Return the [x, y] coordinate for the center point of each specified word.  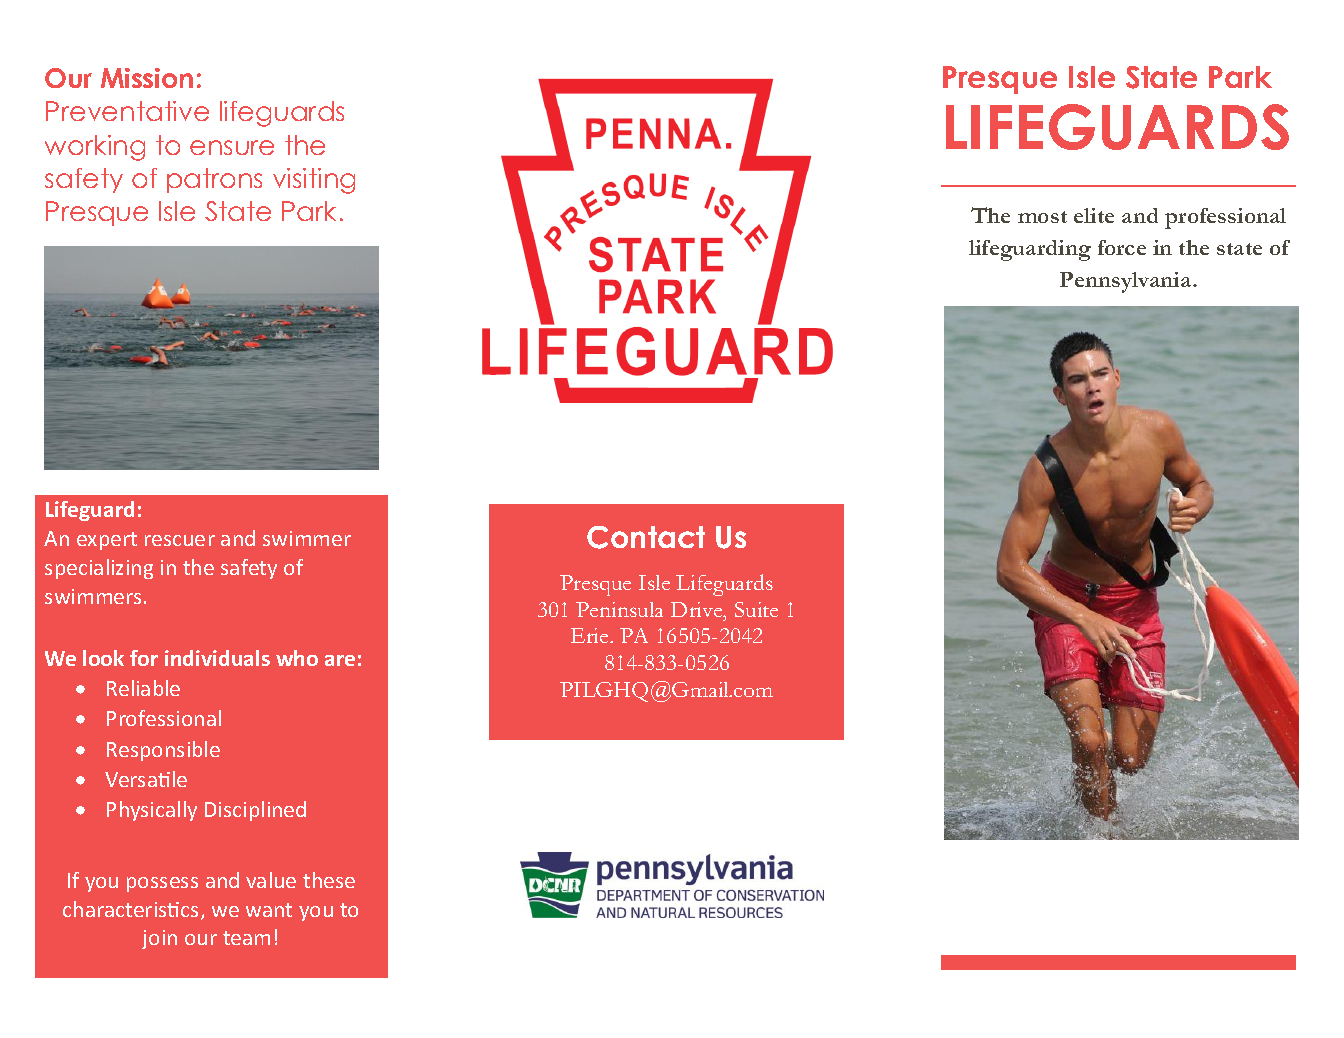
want [269, 910]
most [1042, 217]
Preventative [127, 111]
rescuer [180, 540]
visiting [314, 181]
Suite [756, 609]
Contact [646, 537]
